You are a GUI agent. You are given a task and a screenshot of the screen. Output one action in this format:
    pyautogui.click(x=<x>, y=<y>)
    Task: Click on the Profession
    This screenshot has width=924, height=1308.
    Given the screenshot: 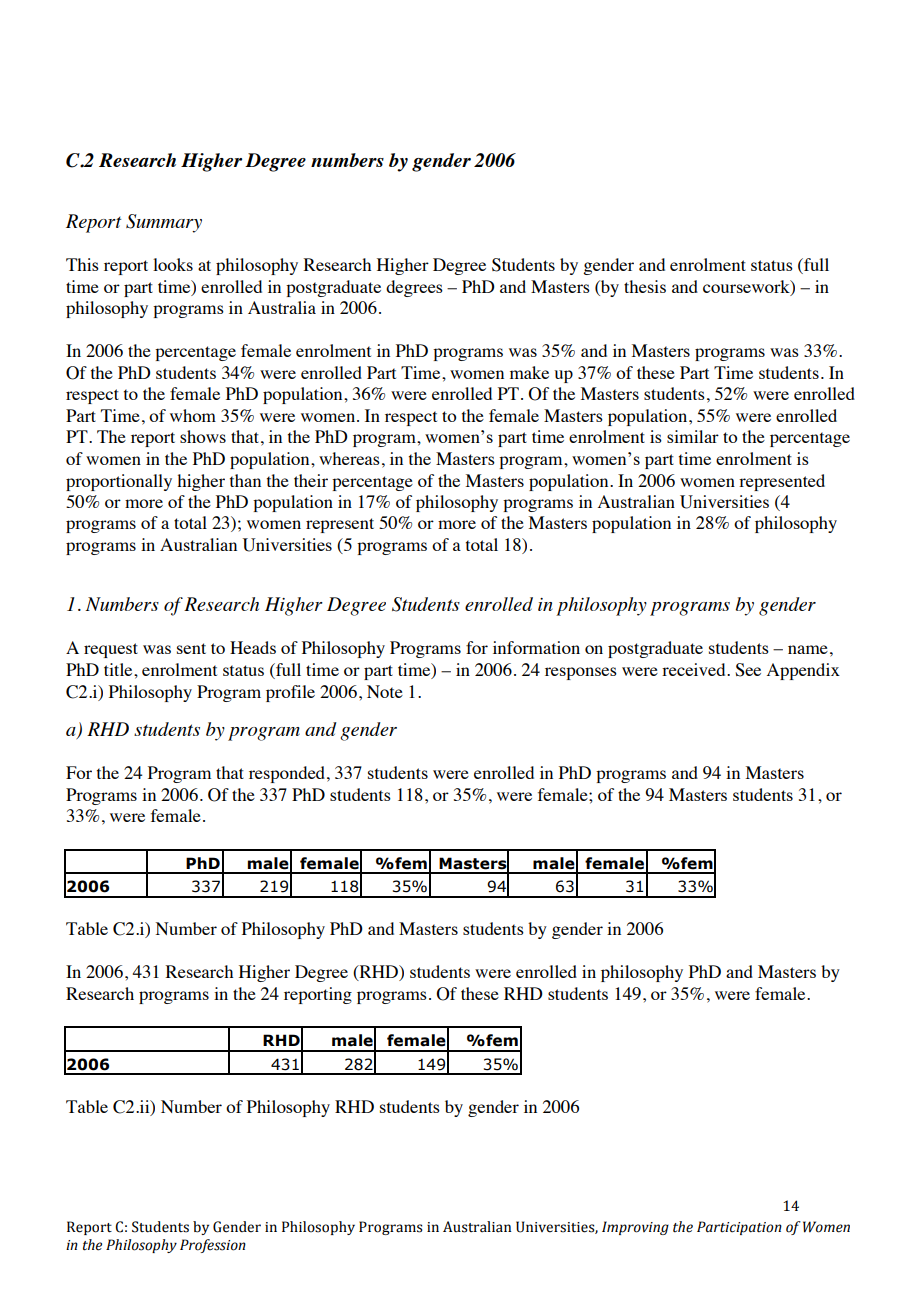 What is the action you would take?
    pyautogui.click(x=213, y=1246)
